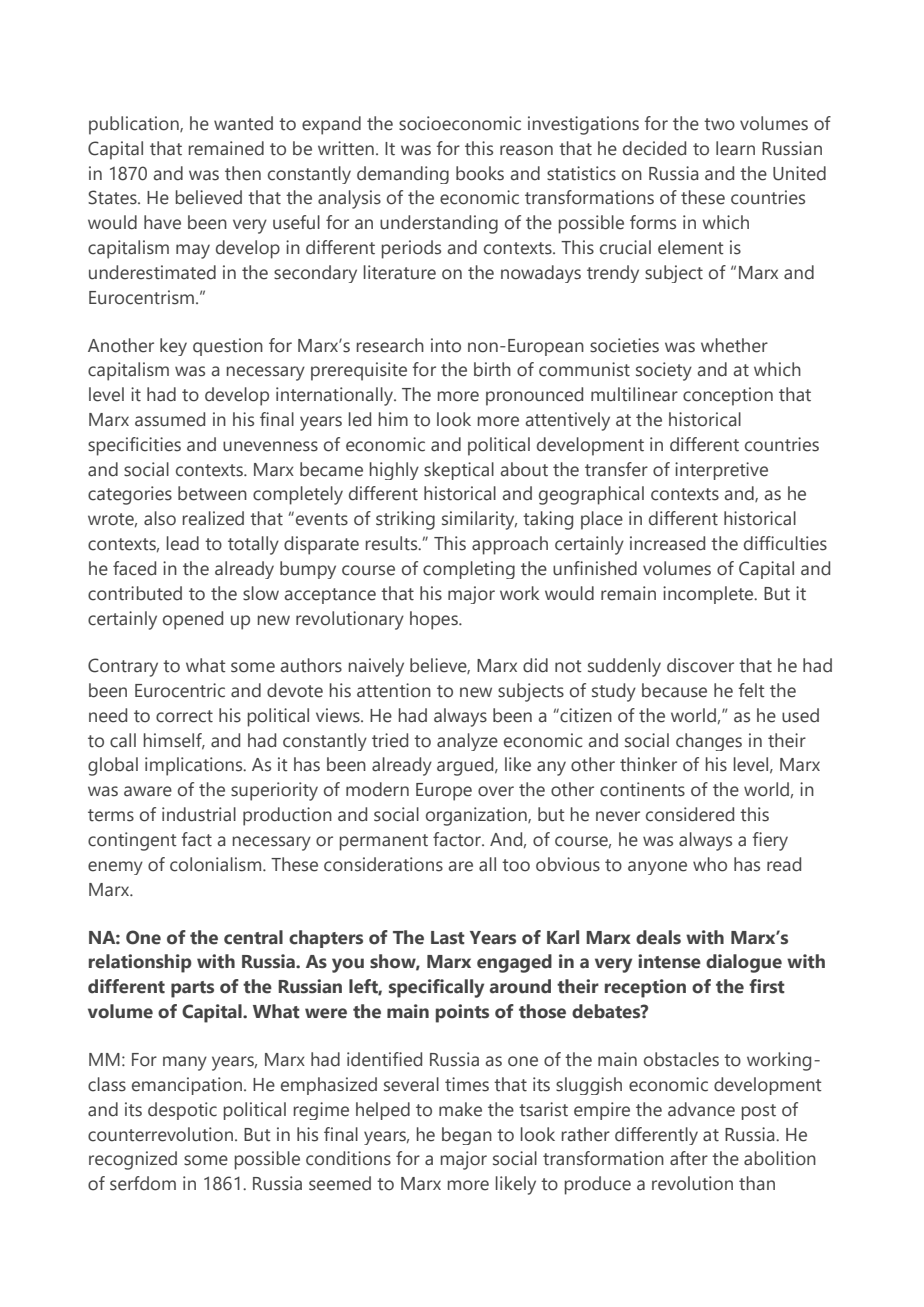 The width and height of the document is (924, 1307). Describe the element at coordinates (435, 620) in the document. I see `hopes` at that location.
